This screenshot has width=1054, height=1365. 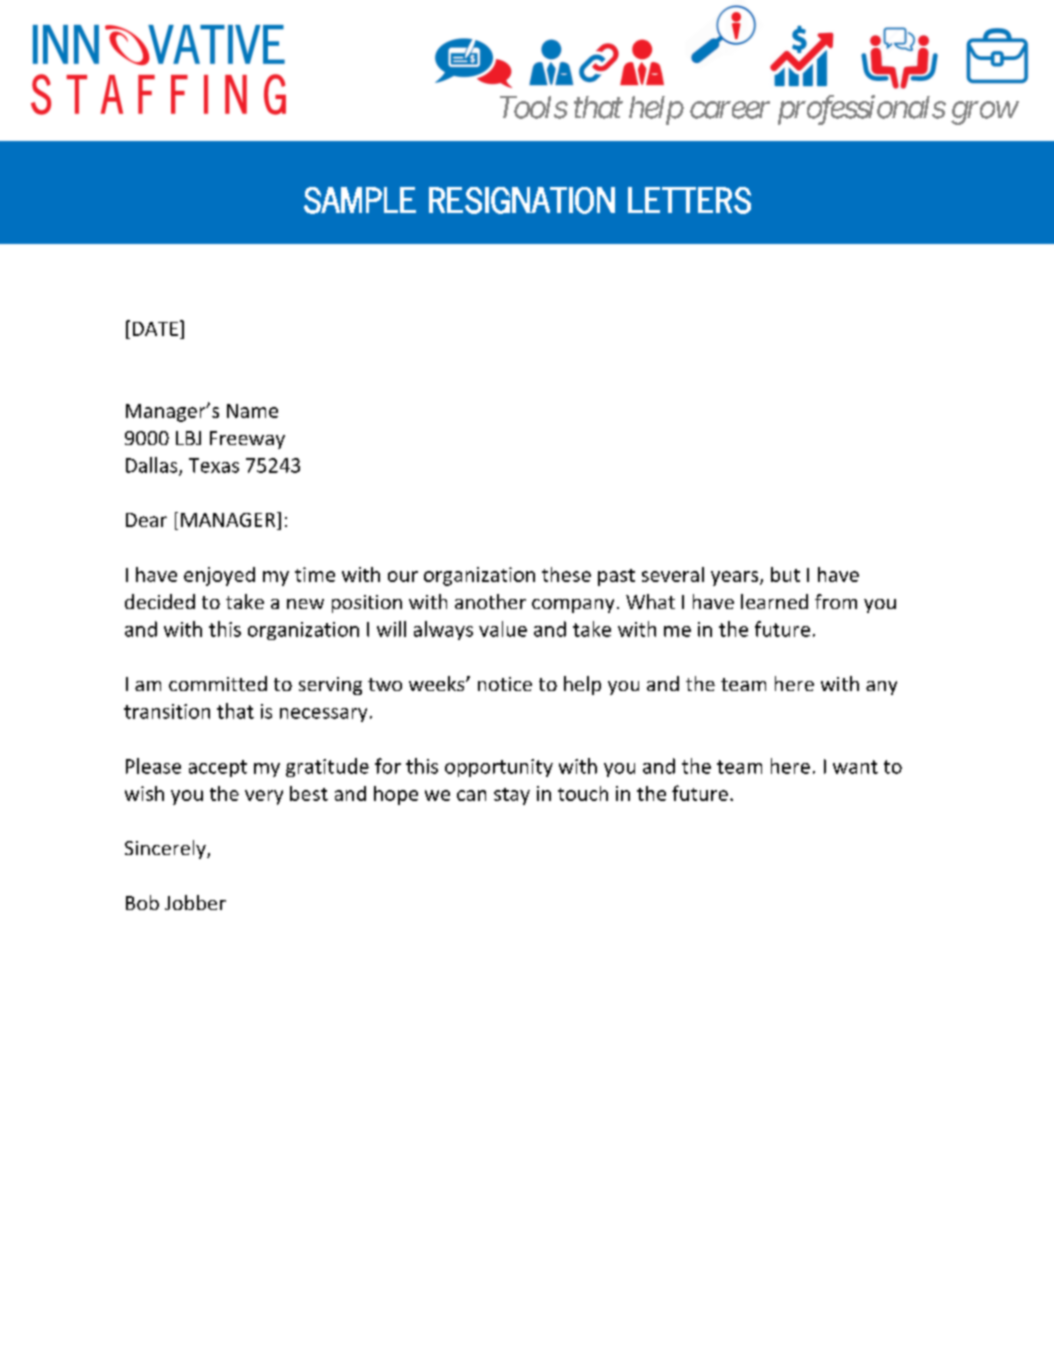 What do you see at coordinates (214, 465) in the screenshot?
I see `Texas` at bounding box center [214, 465].
